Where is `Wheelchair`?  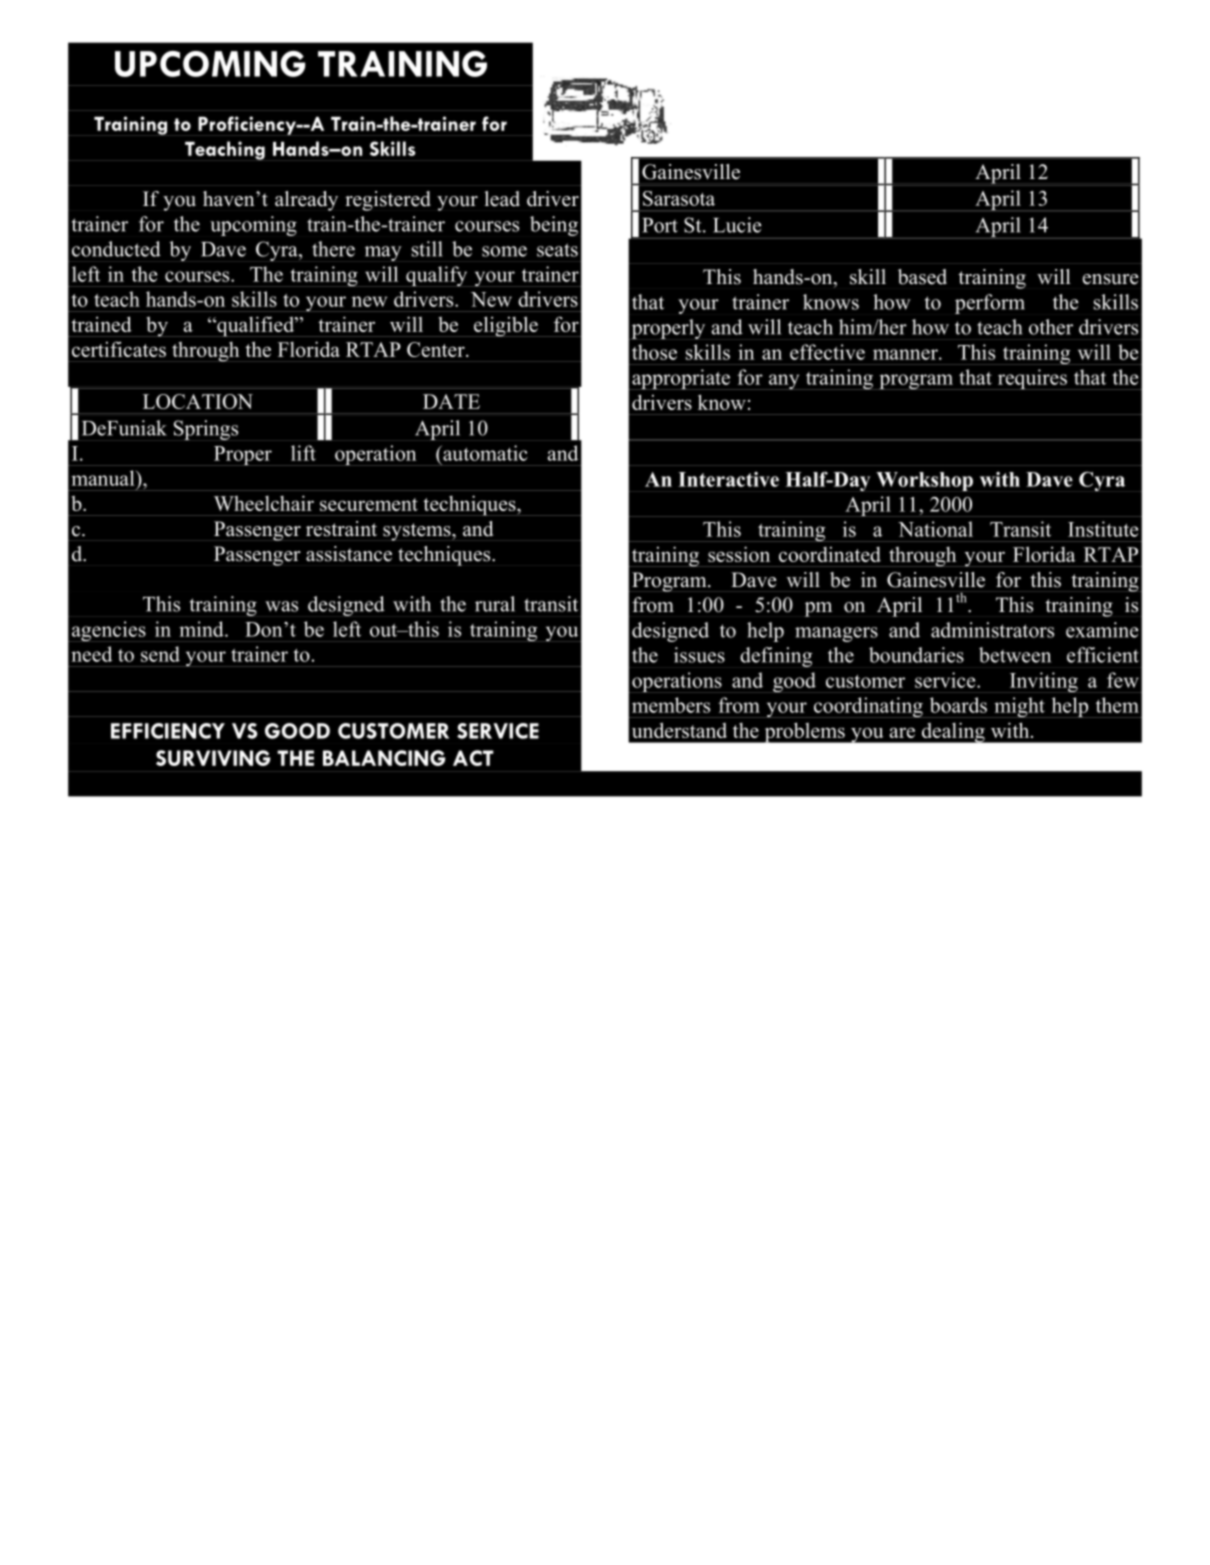
Wheelchair is located at coordinates (264, 503).
